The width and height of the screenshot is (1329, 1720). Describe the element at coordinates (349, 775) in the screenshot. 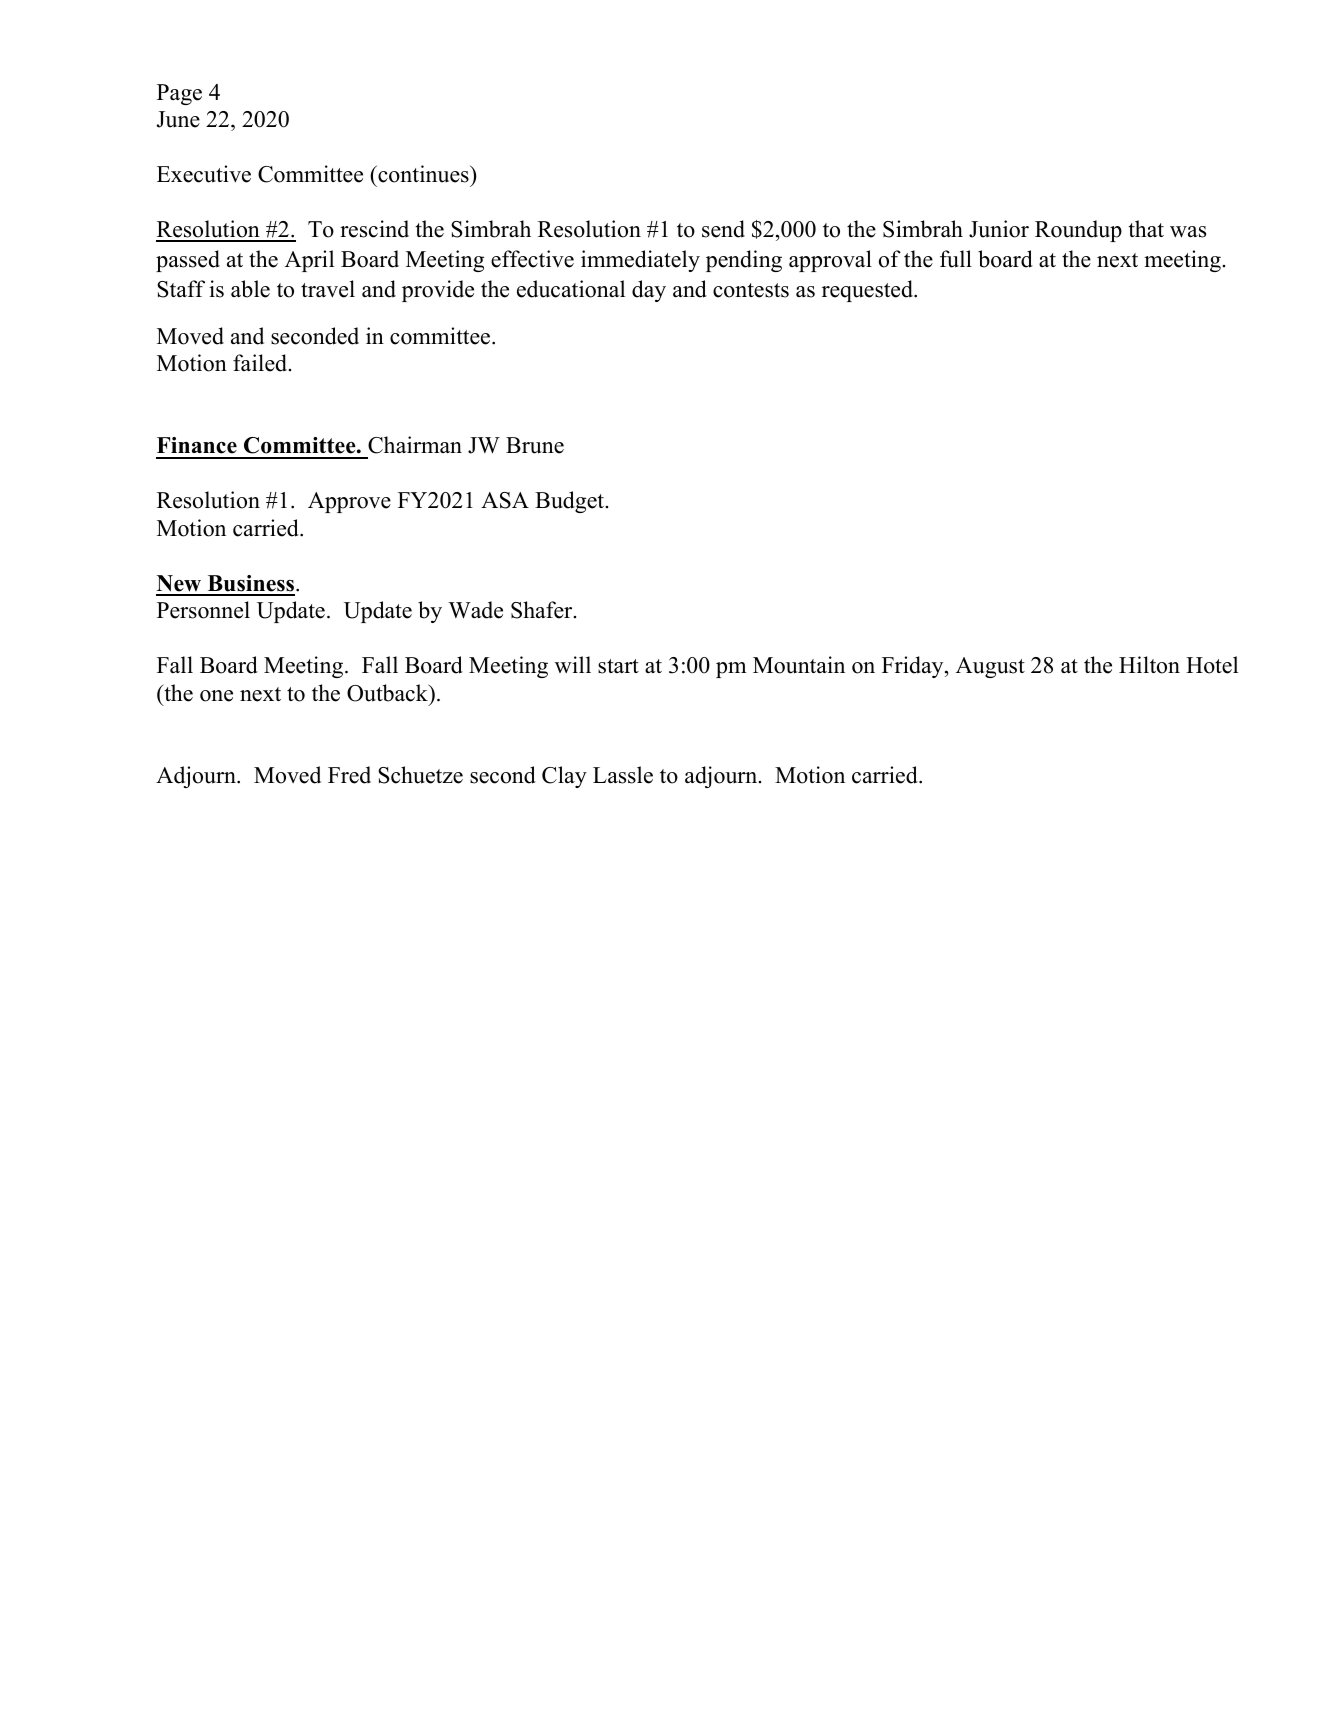

I see `Fred` at that location.
